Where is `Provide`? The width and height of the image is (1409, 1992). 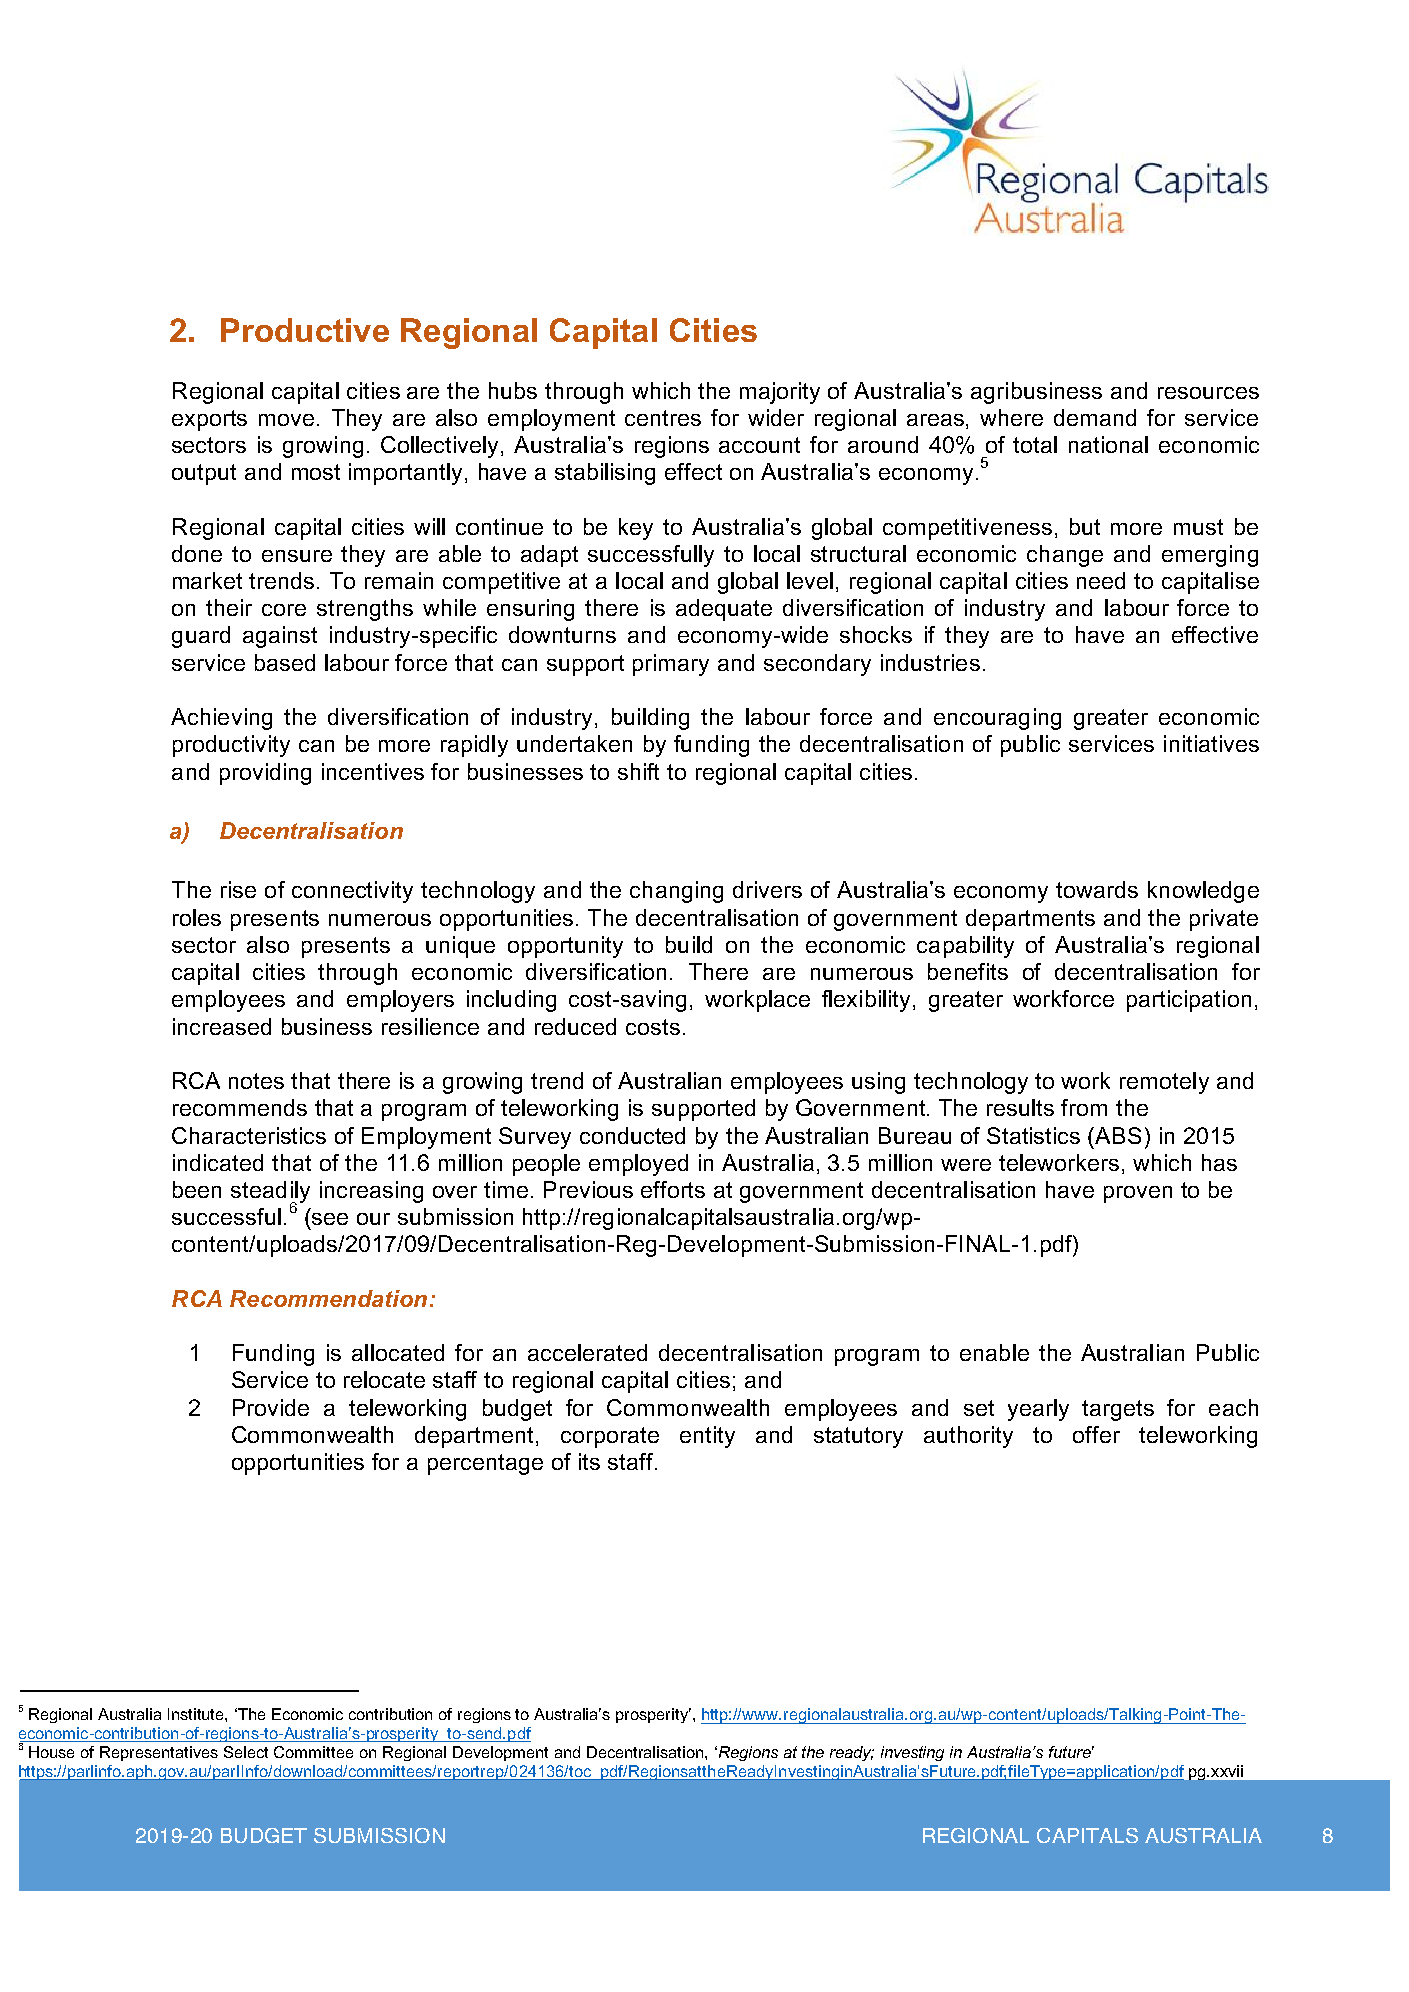
Provide is located at coordinates (271, 1407).
